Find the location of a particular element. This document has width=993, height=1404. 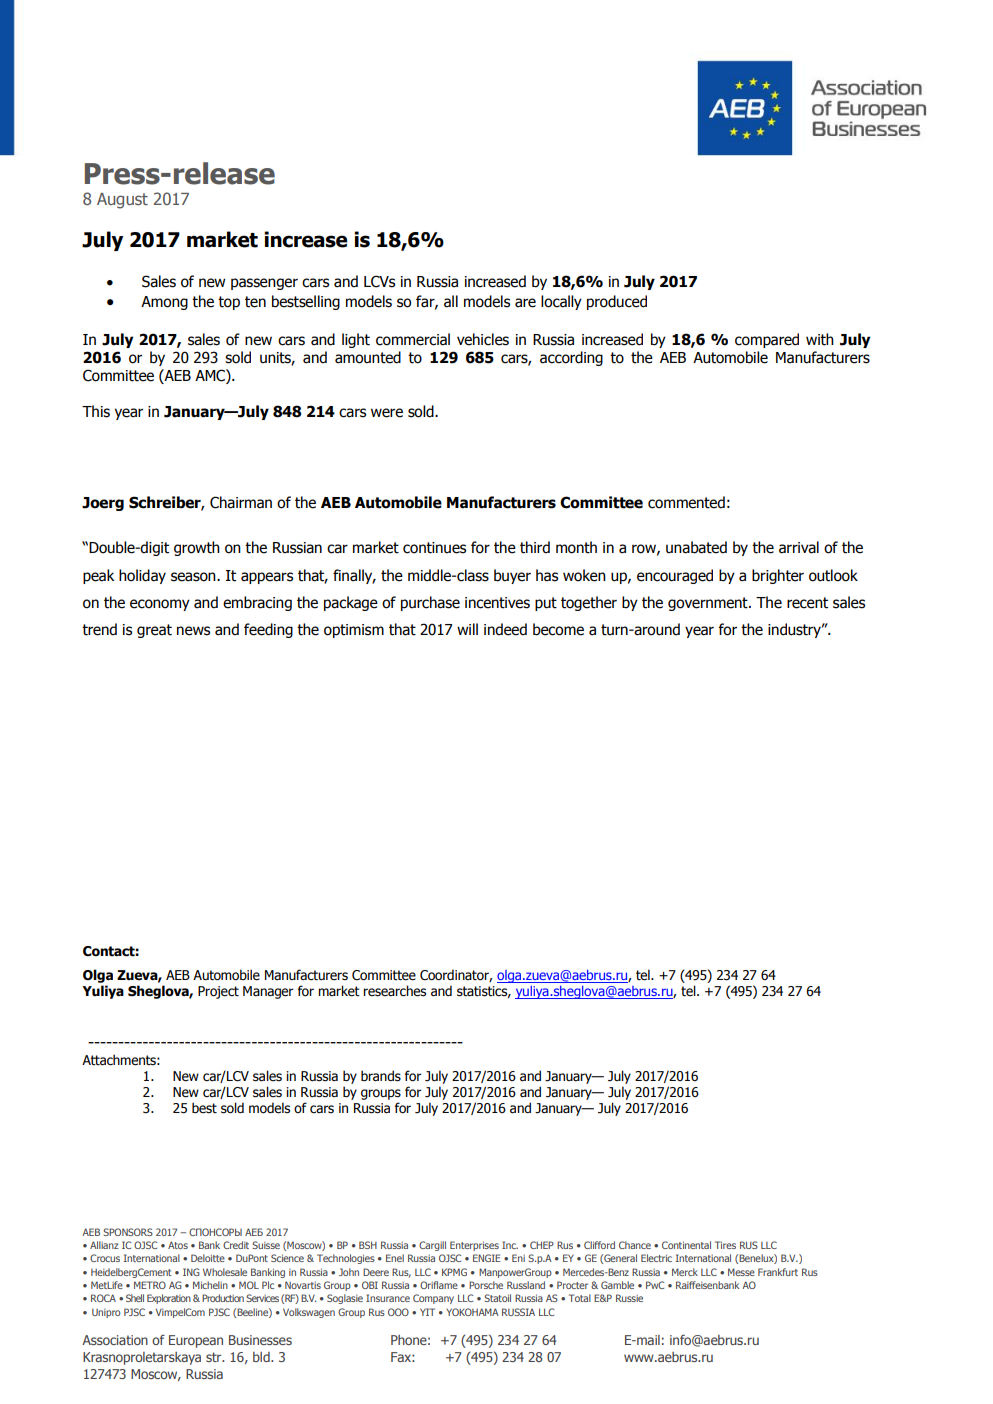

Messe is located at coordinates (741, 1272).
